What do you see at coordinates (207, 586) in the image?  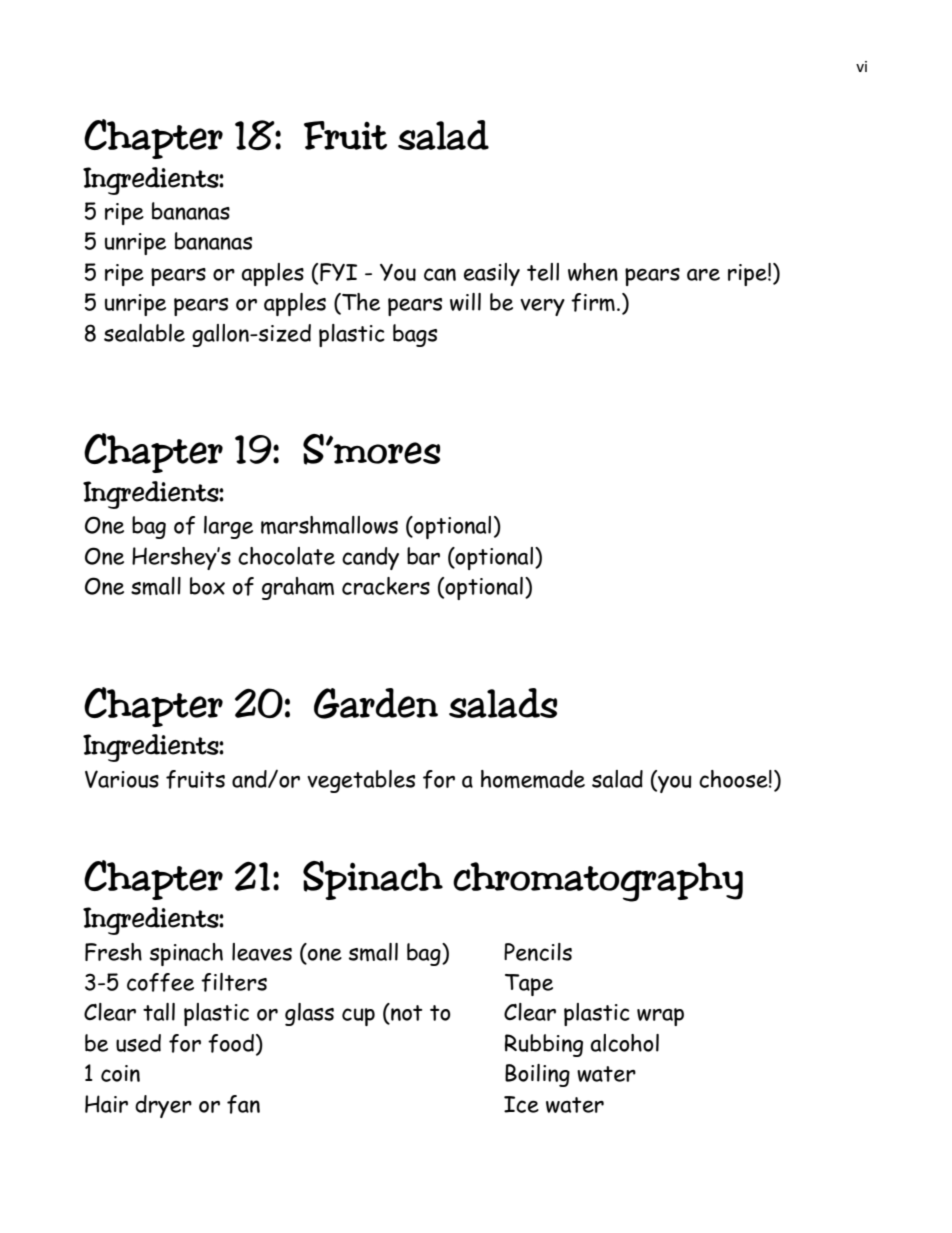 I see `box` at bounding box center [207, 586].
